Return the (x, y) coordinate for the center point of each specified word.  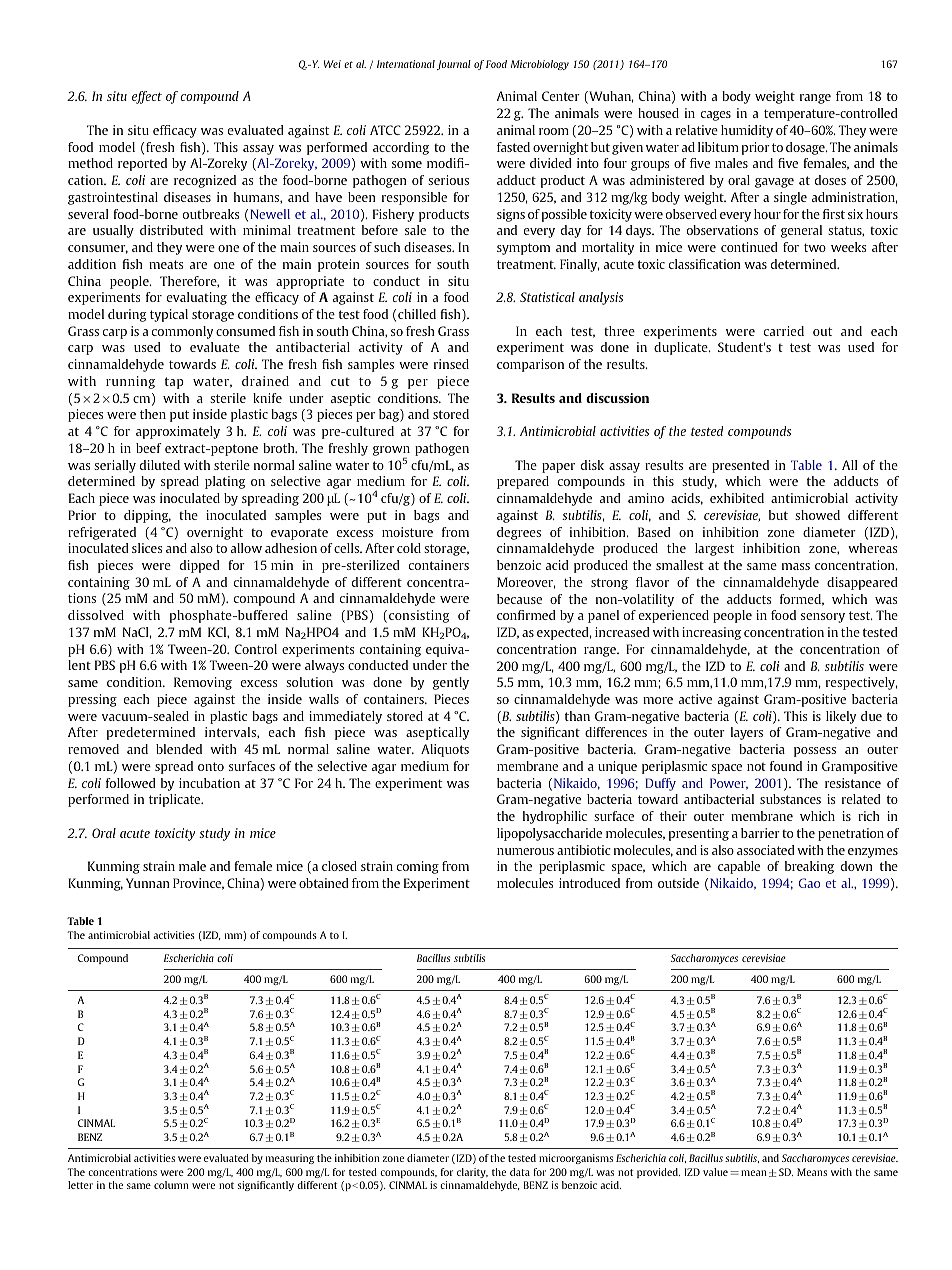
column (171, 1185)
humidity (747, 131)
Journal (454, 65)
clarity (472, 1173)
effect (147, 97)
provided (658, 1173)
